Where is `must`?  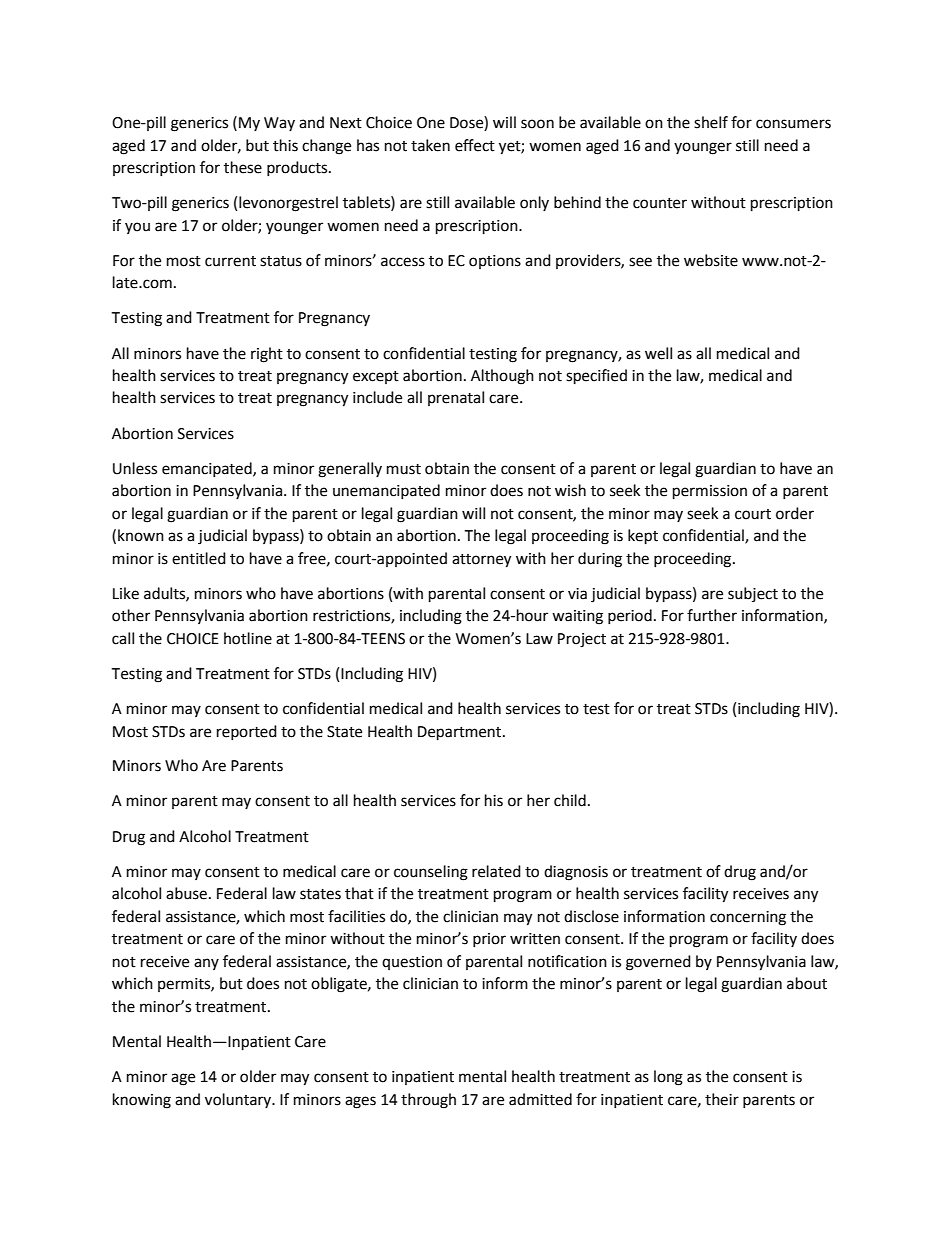
must is located at coordinates (404, 469).
